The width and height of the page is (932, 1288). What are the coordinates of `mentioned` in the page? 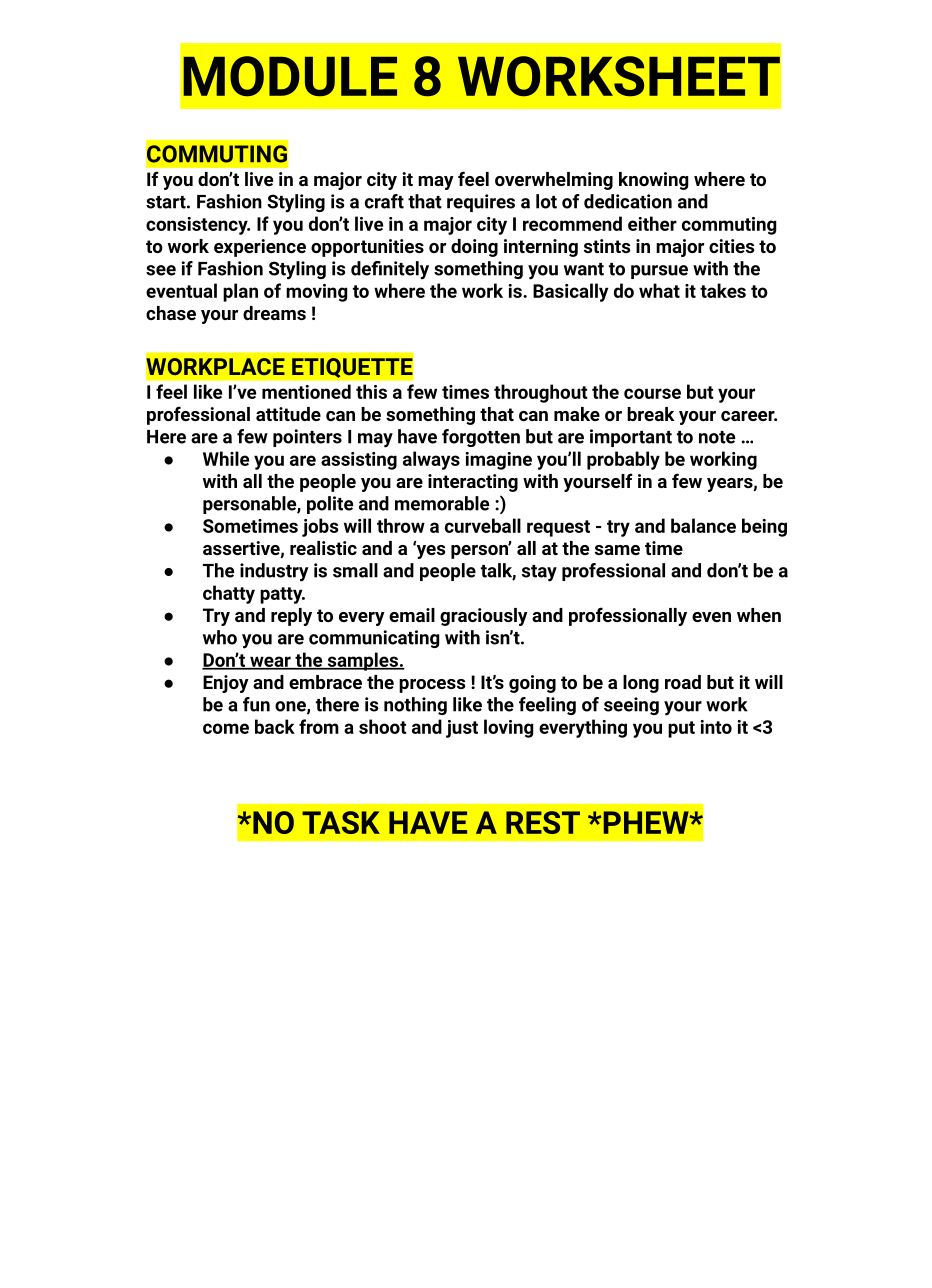 It's located at (306, 391).
